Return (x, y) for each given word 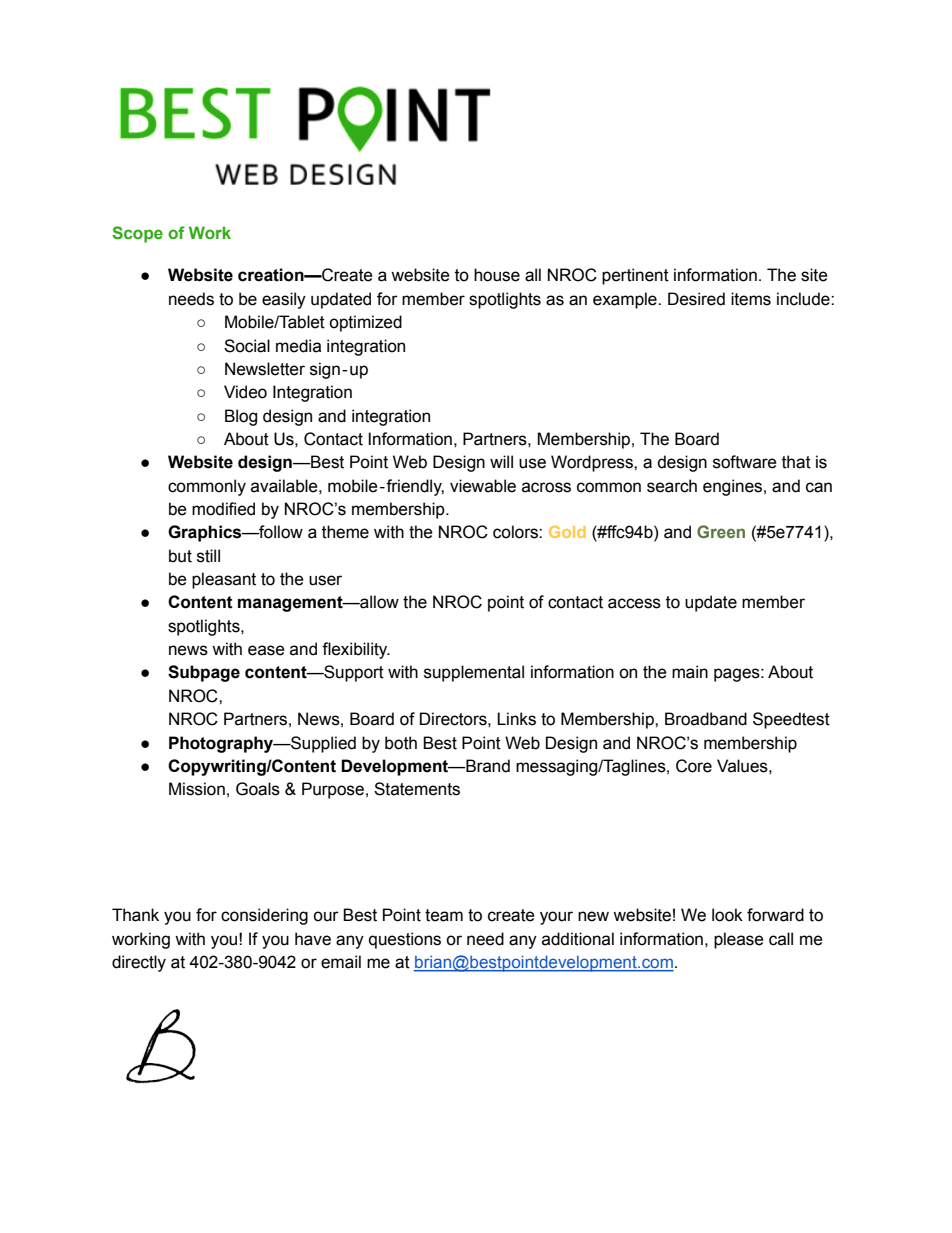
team (444, 915)
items (751, 299)
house (497, 275)
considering (264, 916)
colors (516, 532)
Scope (137, 234)
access (634, 603)
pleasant (224, 580)
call (781, 939)
